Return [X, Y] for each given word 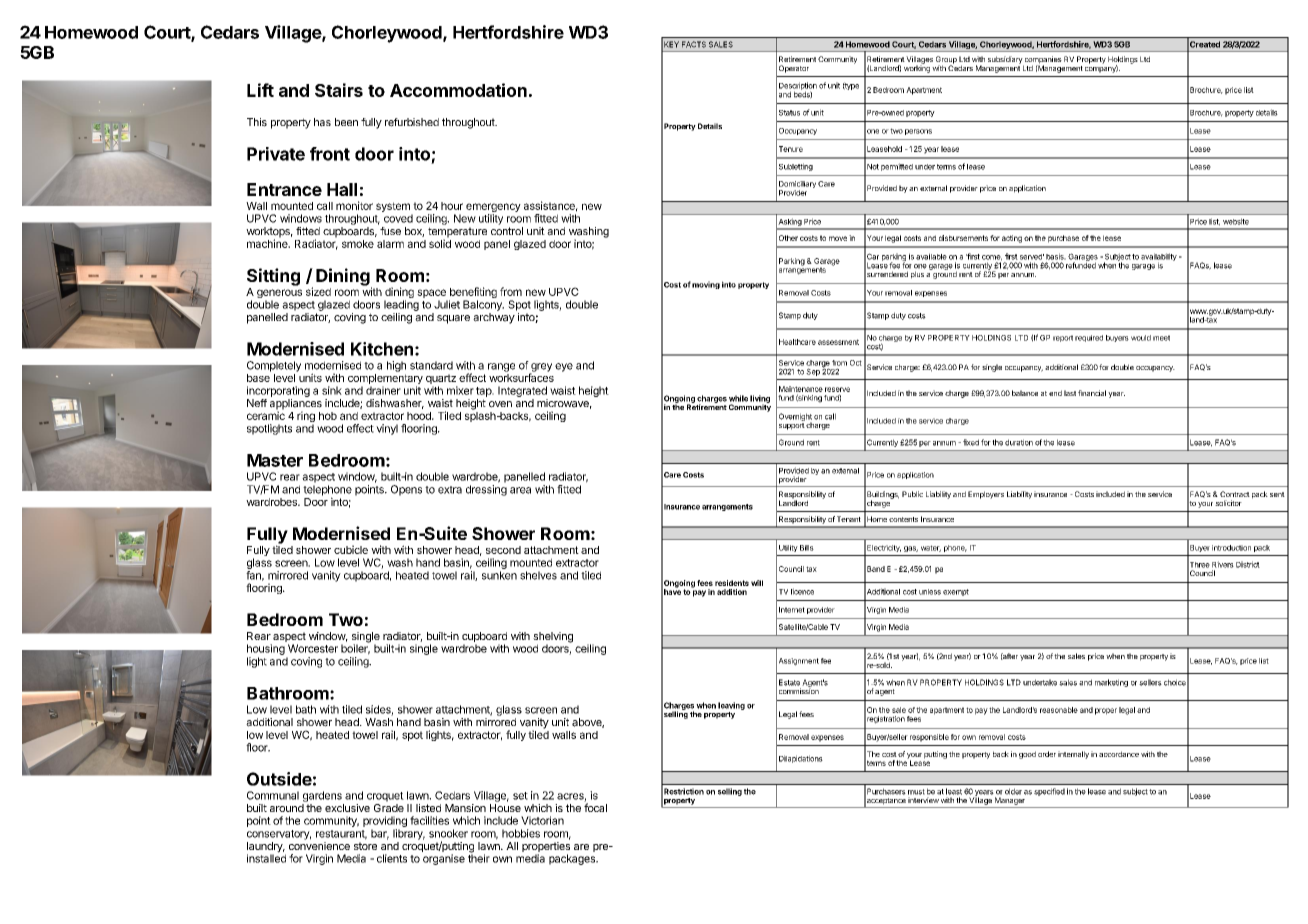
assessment [838, 342]
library [409, 834]
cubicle [351, 549]
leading [401, 305]
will [757, 583]
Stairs [339, 90]
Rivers [1223, 564]
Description [798, 87]
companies [1042, 61]
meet [1161, 338]
